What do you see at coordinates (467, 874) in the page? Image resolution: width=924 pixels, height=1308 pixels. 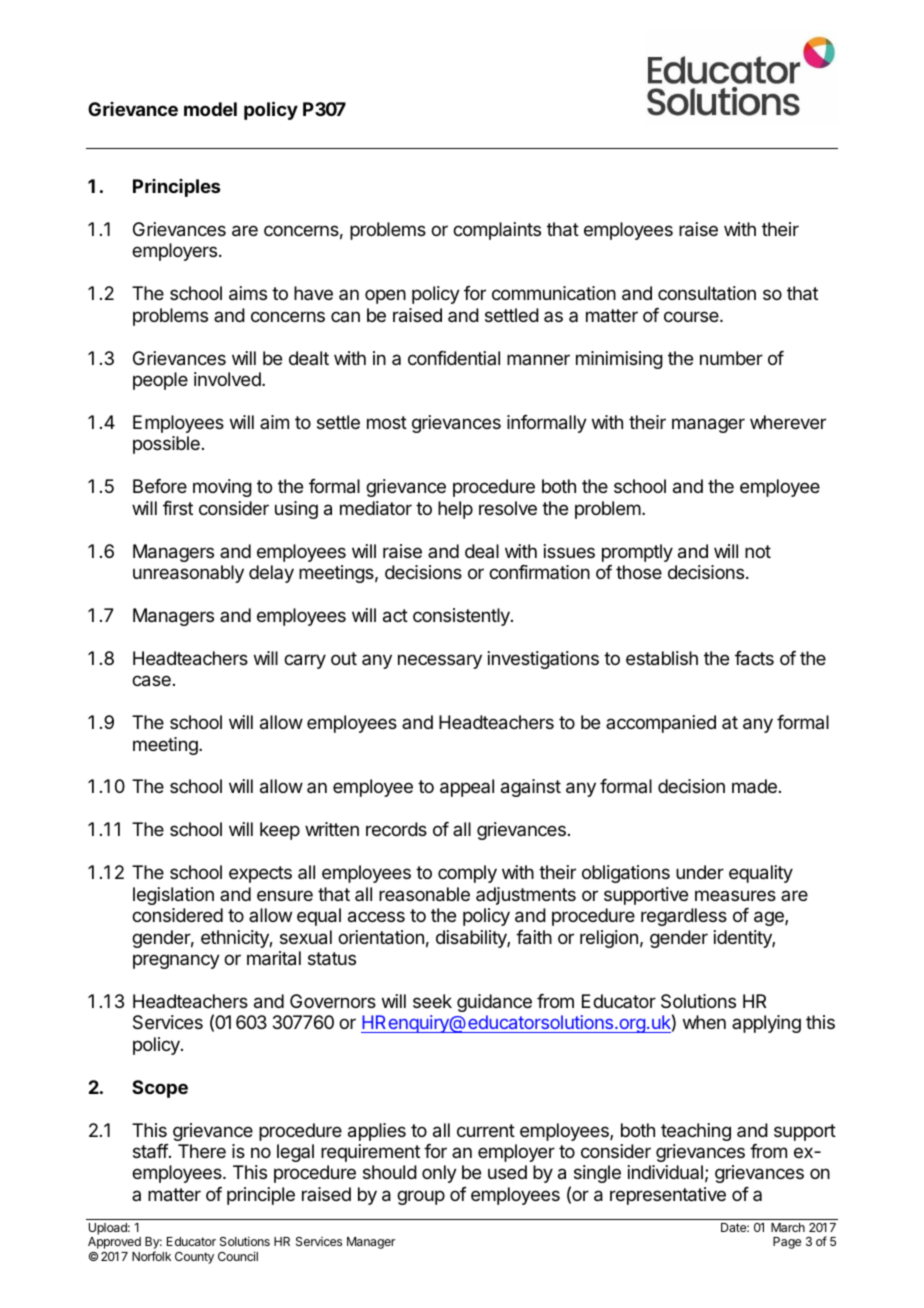 I see `comply` at bounding box center [467, 874].
